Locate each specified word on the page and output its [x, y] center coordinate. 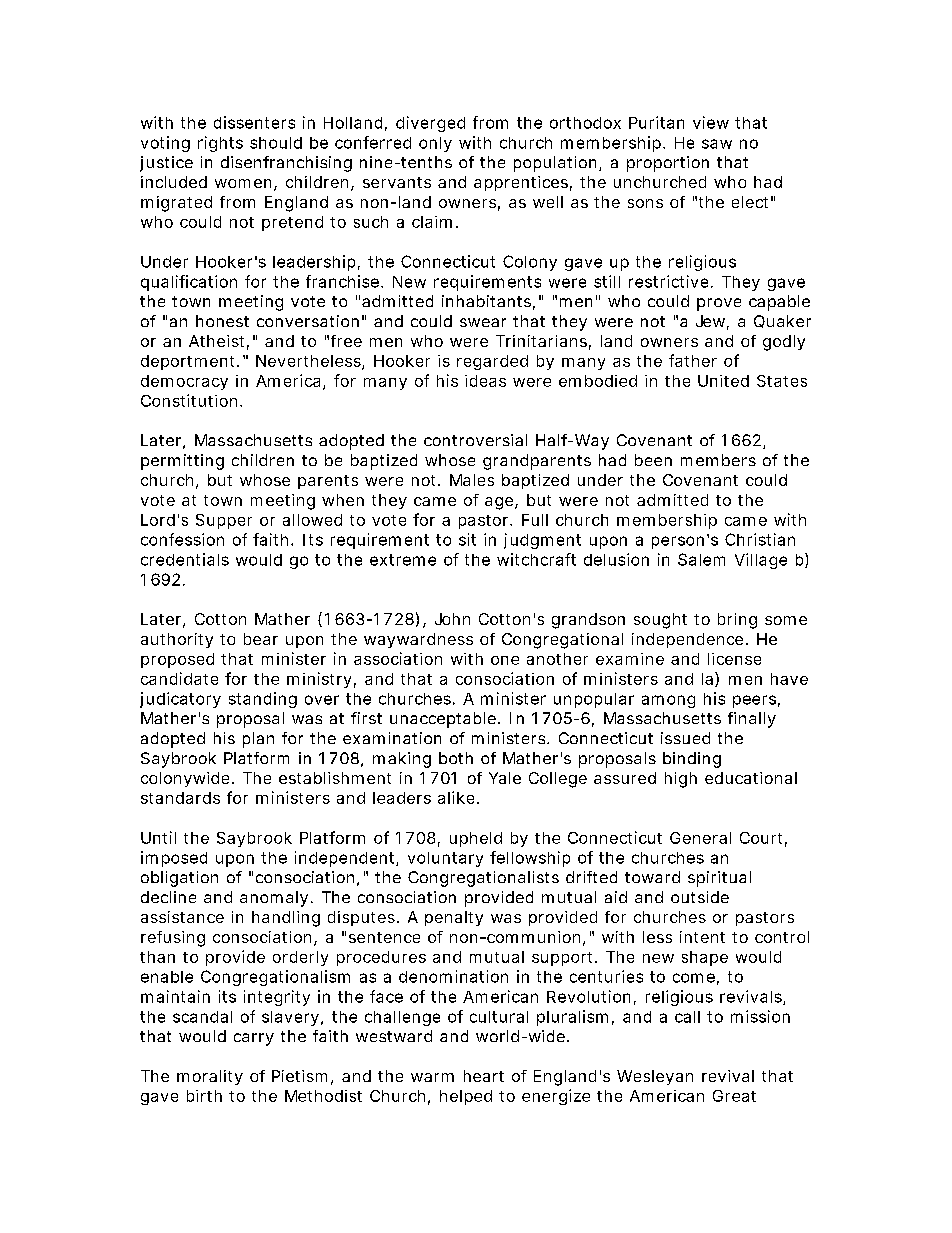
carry [254, 1039]
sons [645, 203]
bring [737, 621]
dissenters [254, 122]
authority [177, 640]
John [452, 619]
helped [466, 1097]
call [687, 1017]
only [435, 144]
